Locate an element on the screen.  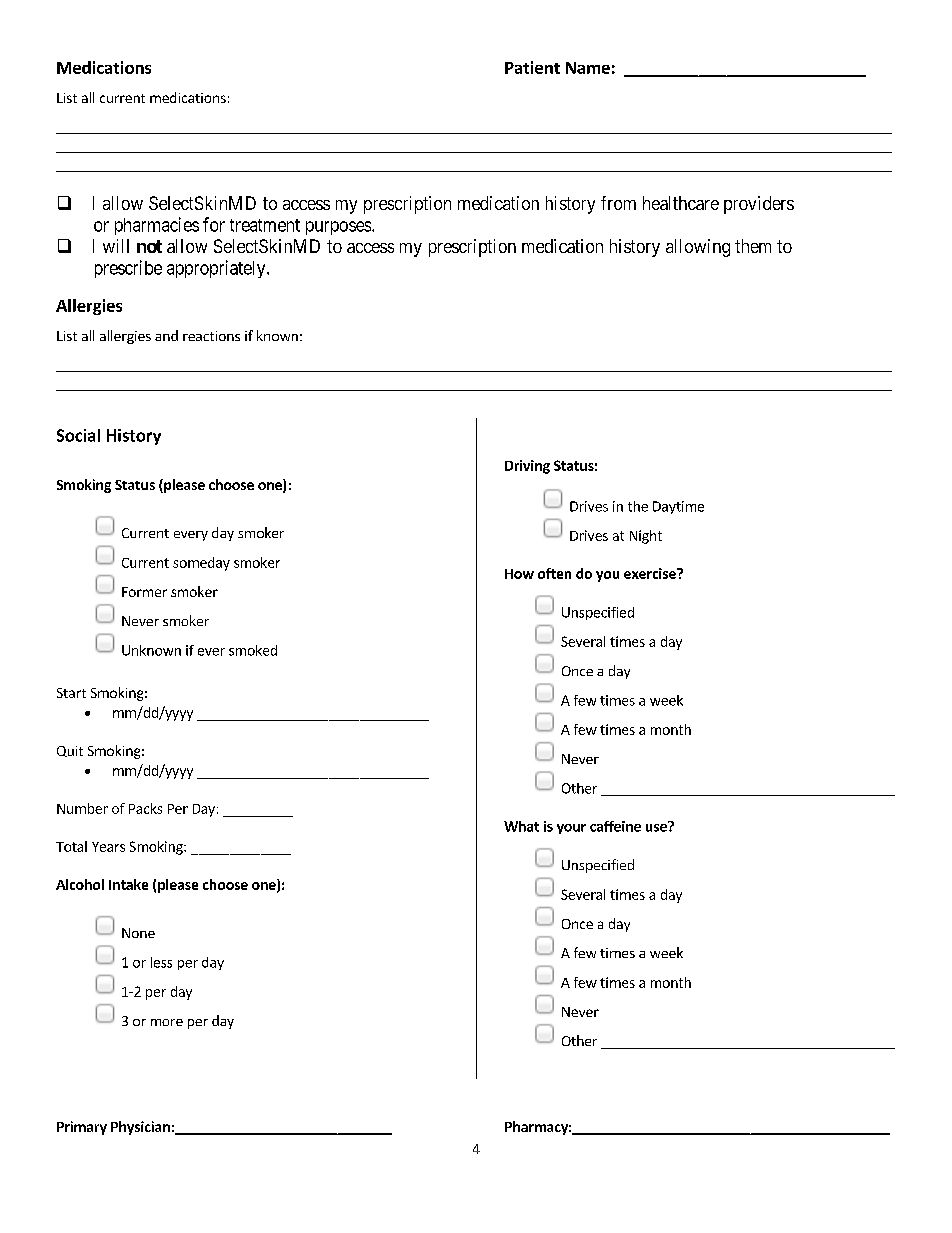
How is located at coordinates (519, 574).
